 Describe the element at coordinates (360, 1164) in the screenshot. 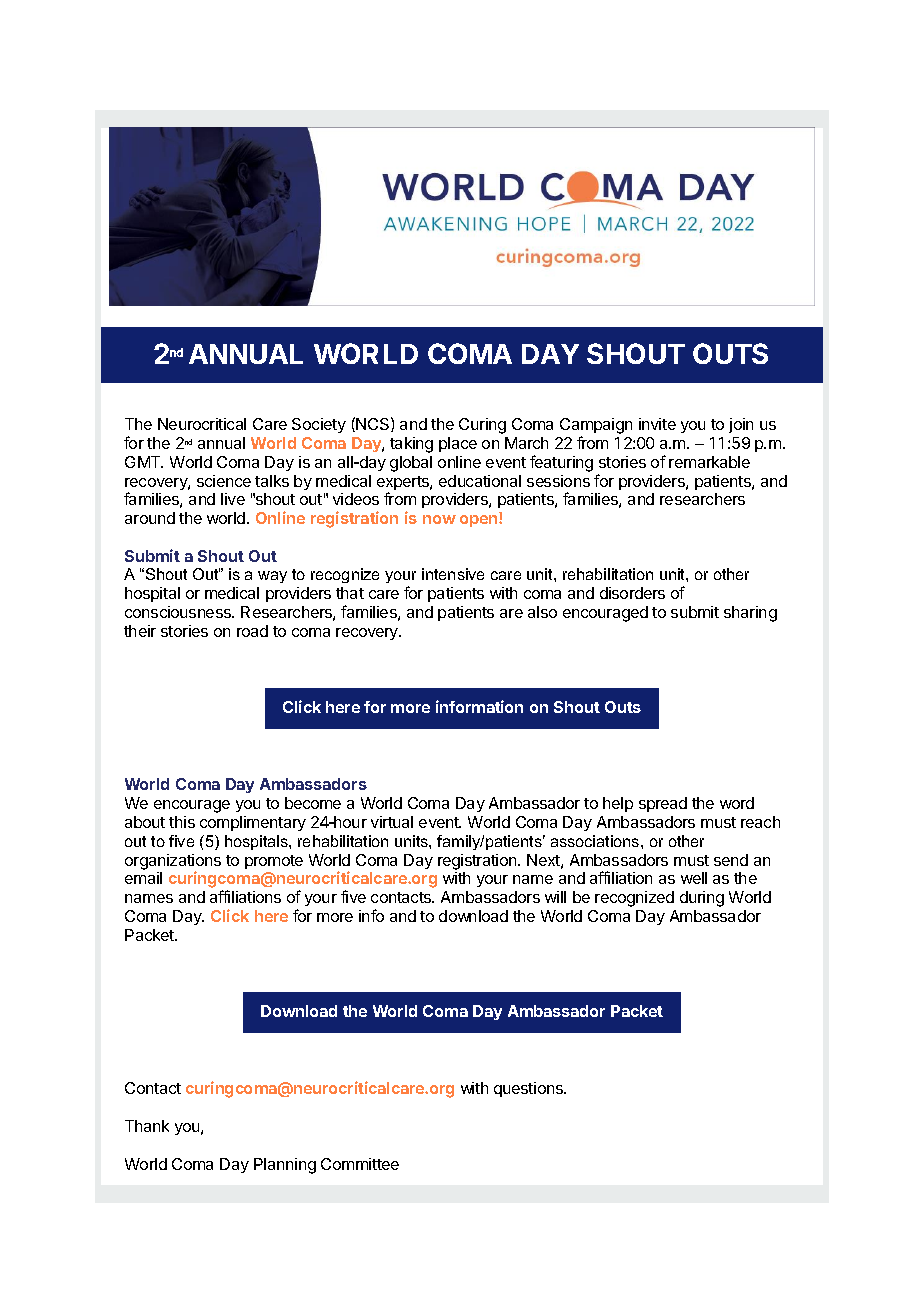

I see `Committee` at that location.
